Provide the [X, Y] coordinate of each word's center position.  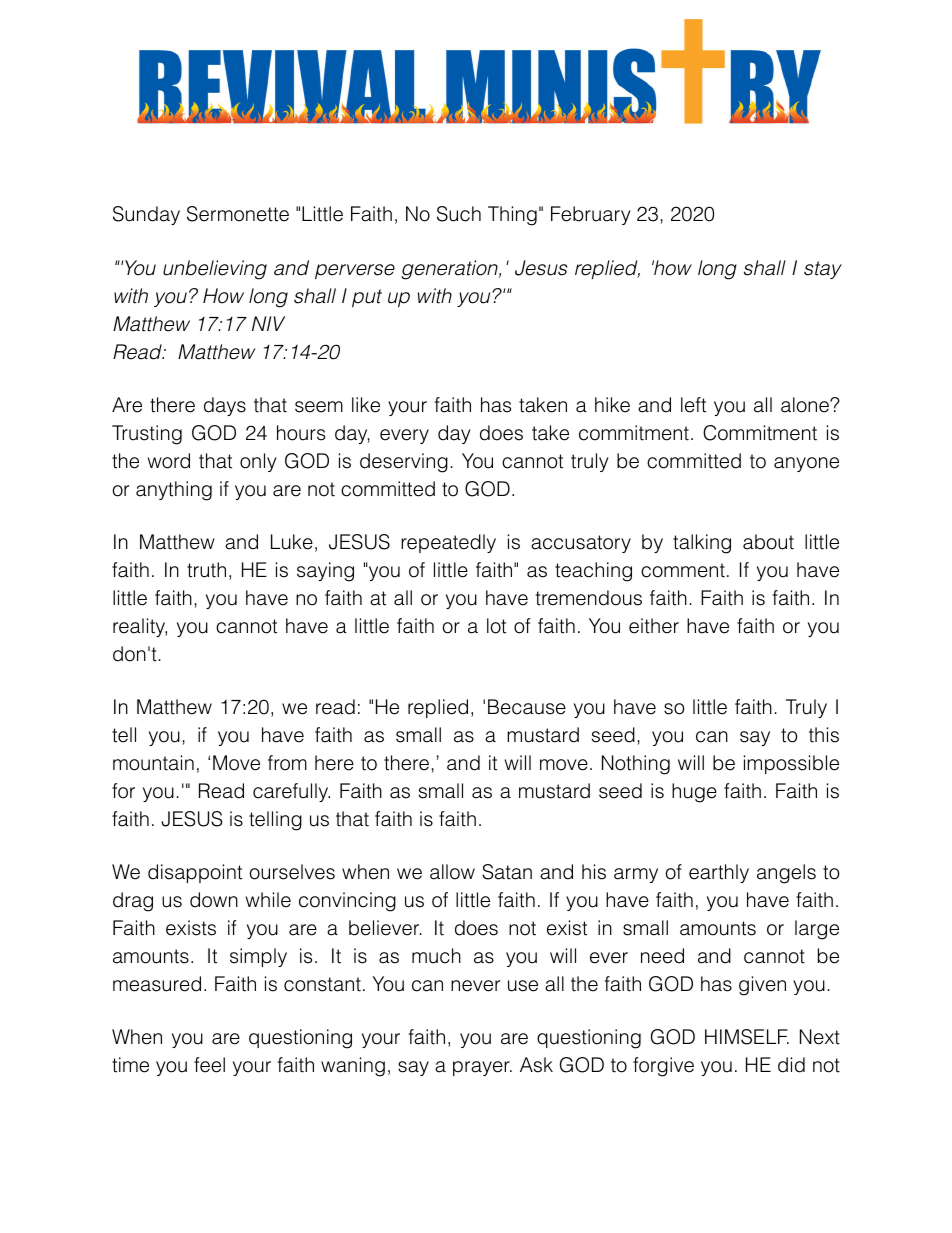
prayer [482, 1068]
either [654, 626]
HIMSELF [747, 1037]
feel [209, 1065]
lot [496, 626]
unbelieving [215, 270]
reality [140, 627]
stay [823, 270]
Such [459, 214]
